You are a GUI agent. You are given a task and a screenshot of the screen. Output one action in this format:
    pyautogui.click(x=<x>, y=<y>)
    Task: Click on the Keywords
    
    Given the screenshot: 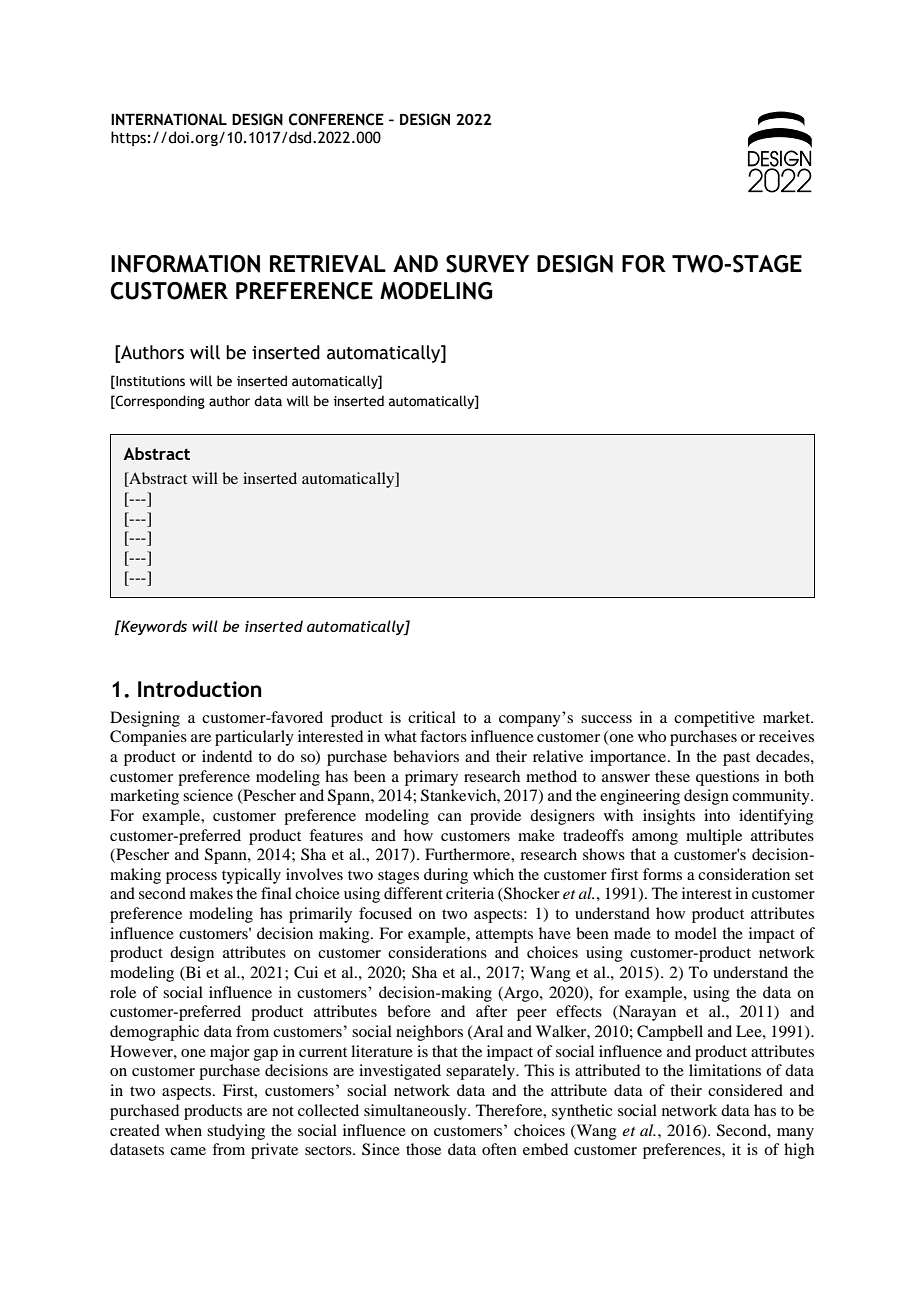 What is the action you would take?
    pyautogui.click(x=153, y=627)
